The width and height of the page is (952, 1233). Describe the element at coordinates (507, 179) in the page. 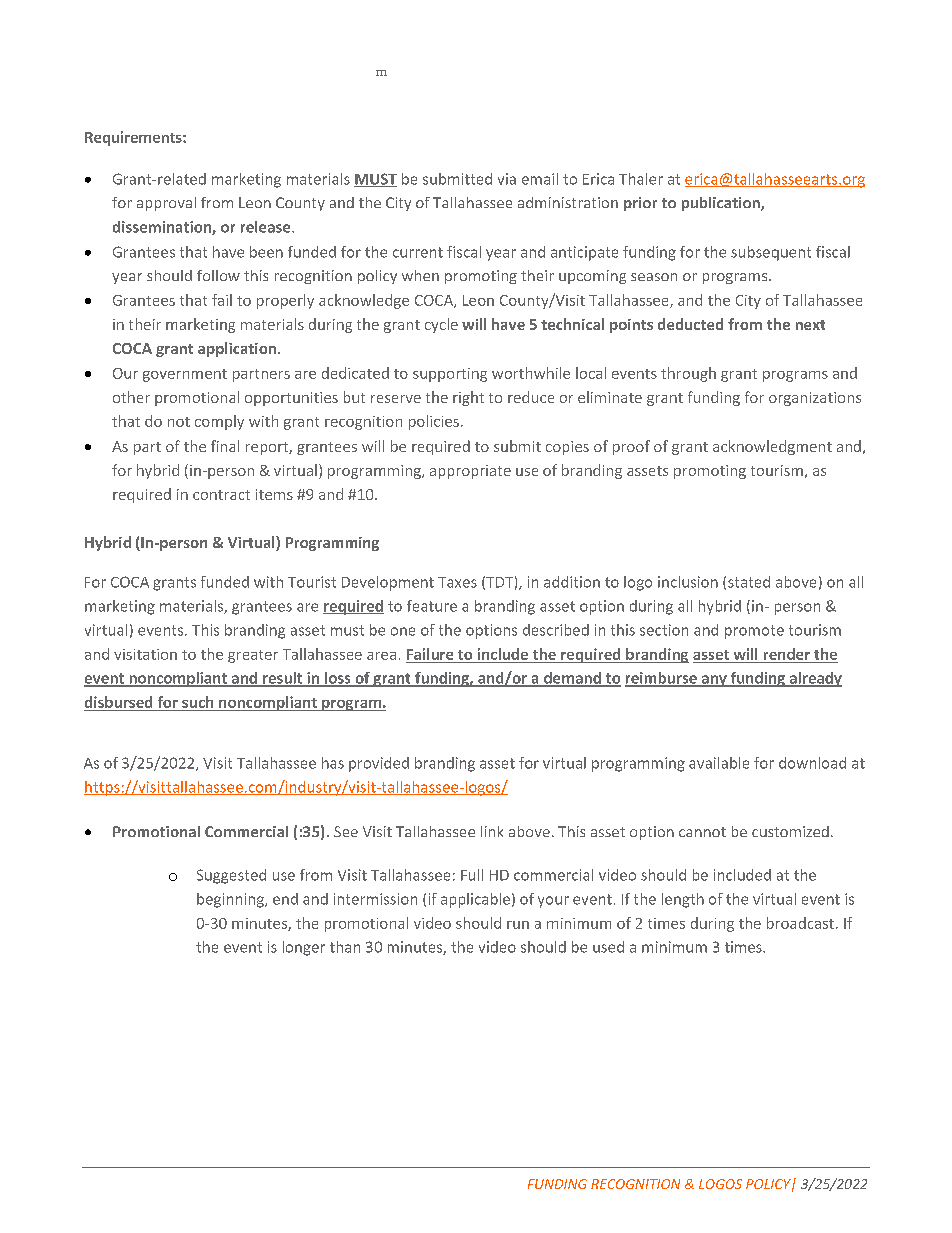

I see `via` at that location.
